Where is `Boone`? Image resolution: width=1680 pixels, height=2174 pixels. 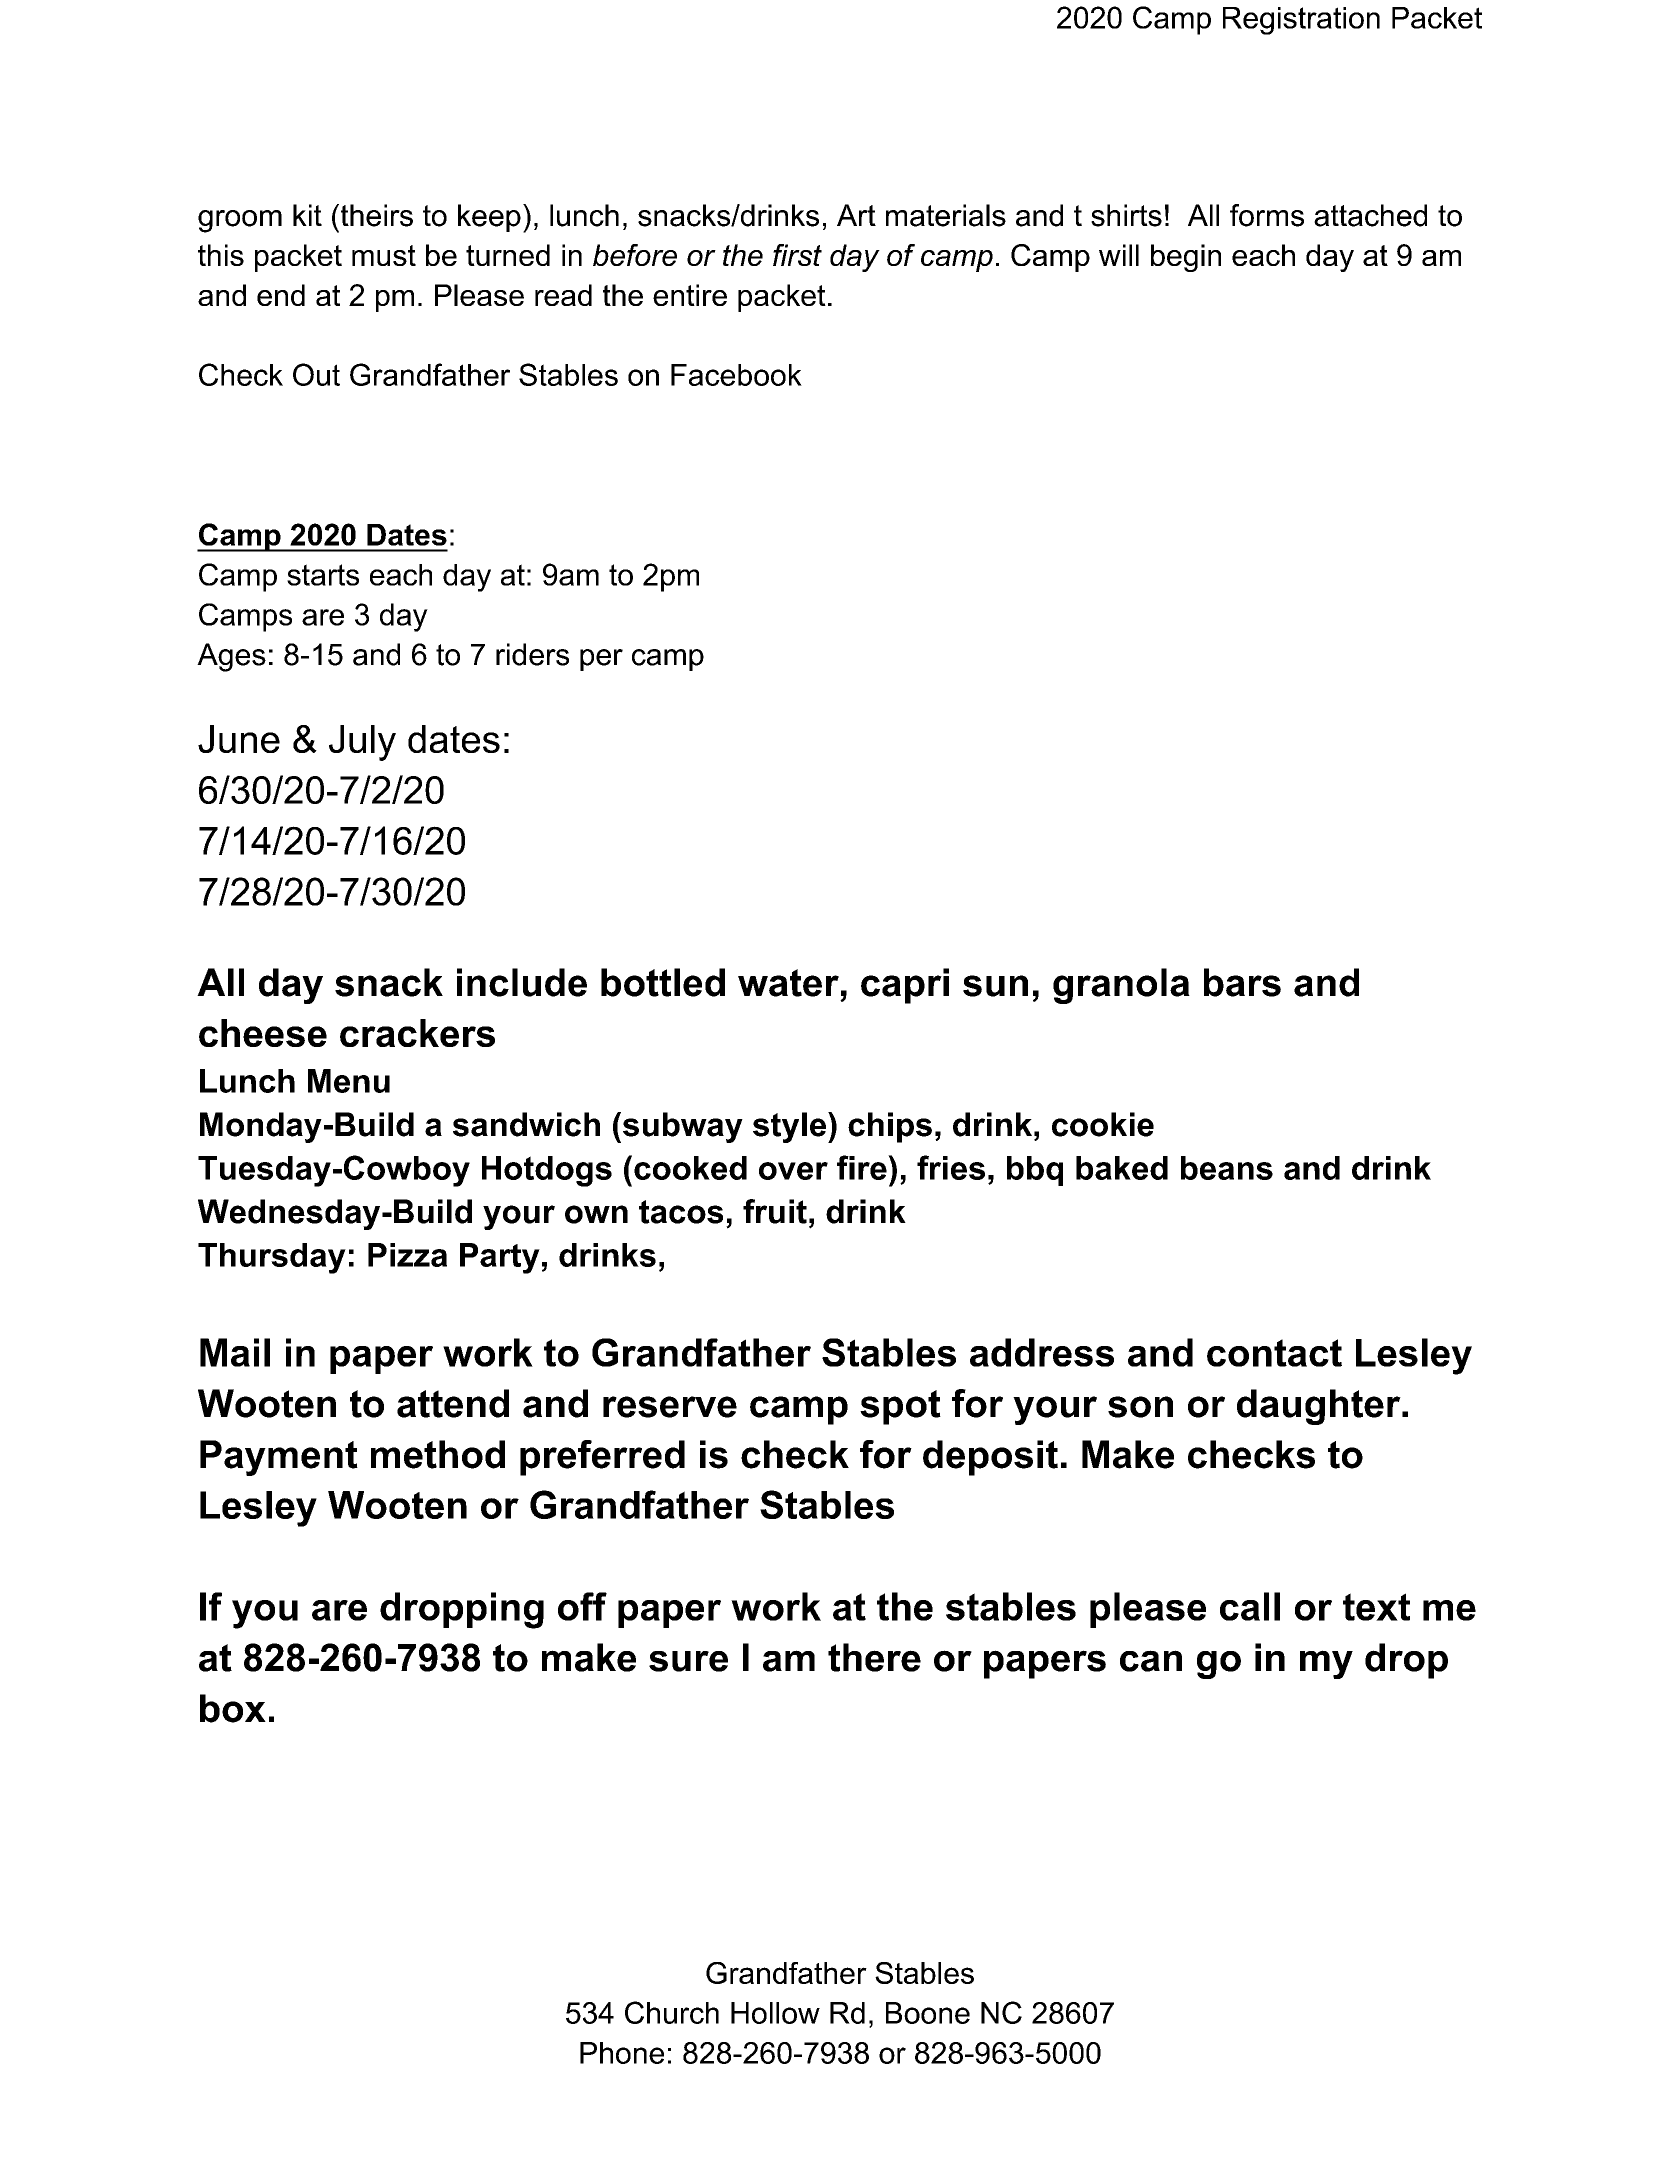 Boone is located at coordinates (928, 2013).
